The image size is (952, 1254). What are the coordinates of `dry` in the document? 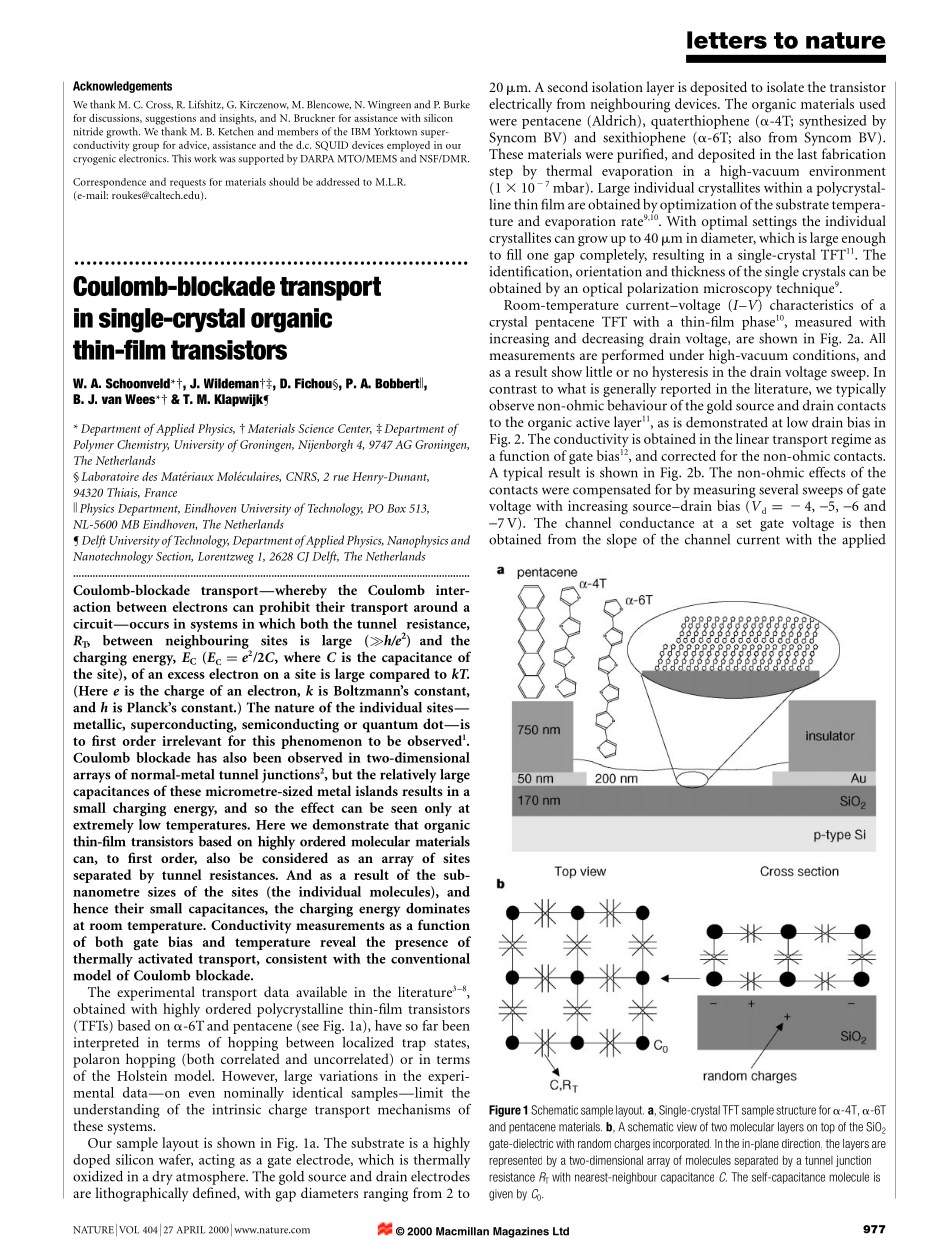 It's located at (162, 1178).
